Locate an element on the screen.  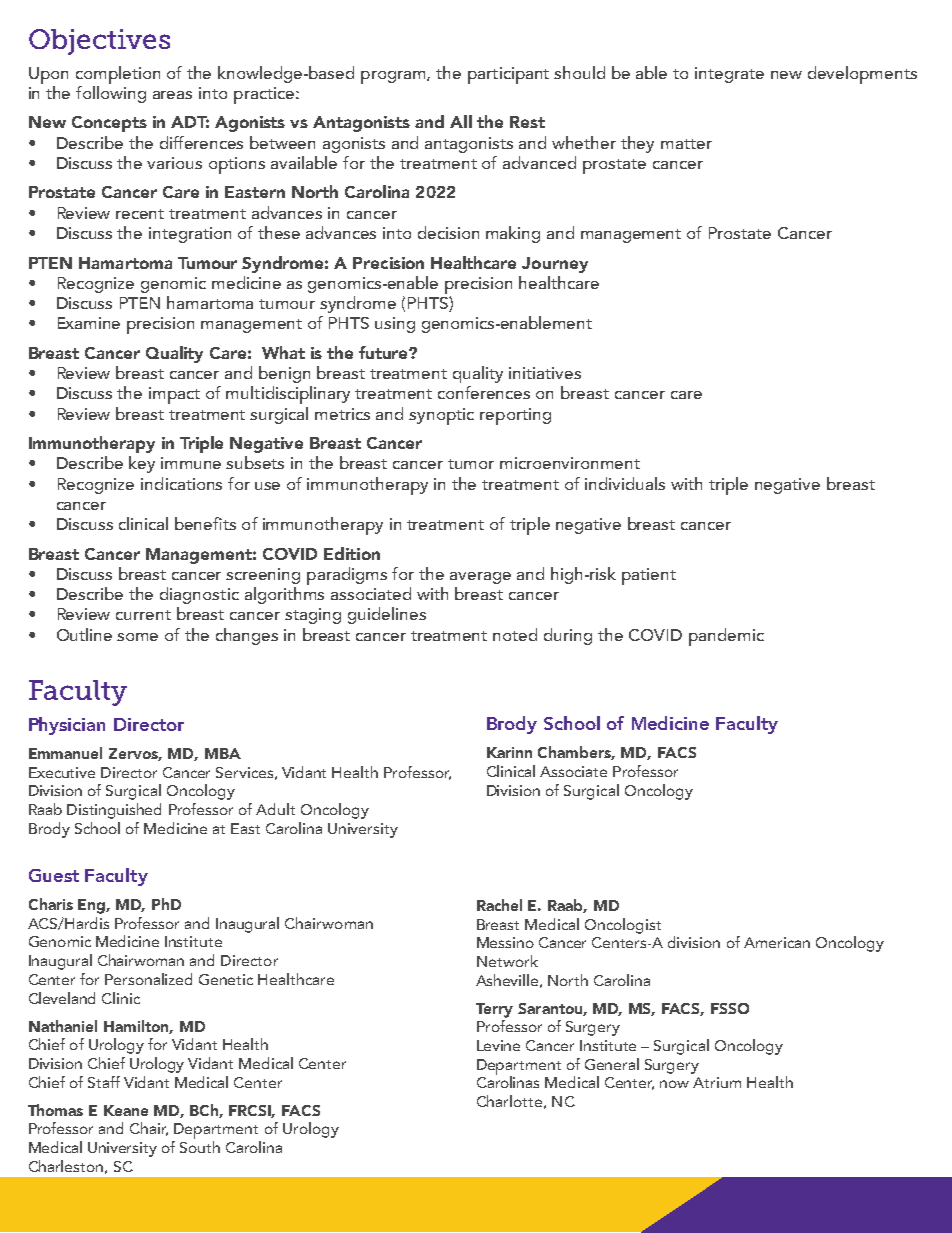
current is located at coordinates (143, 615).
